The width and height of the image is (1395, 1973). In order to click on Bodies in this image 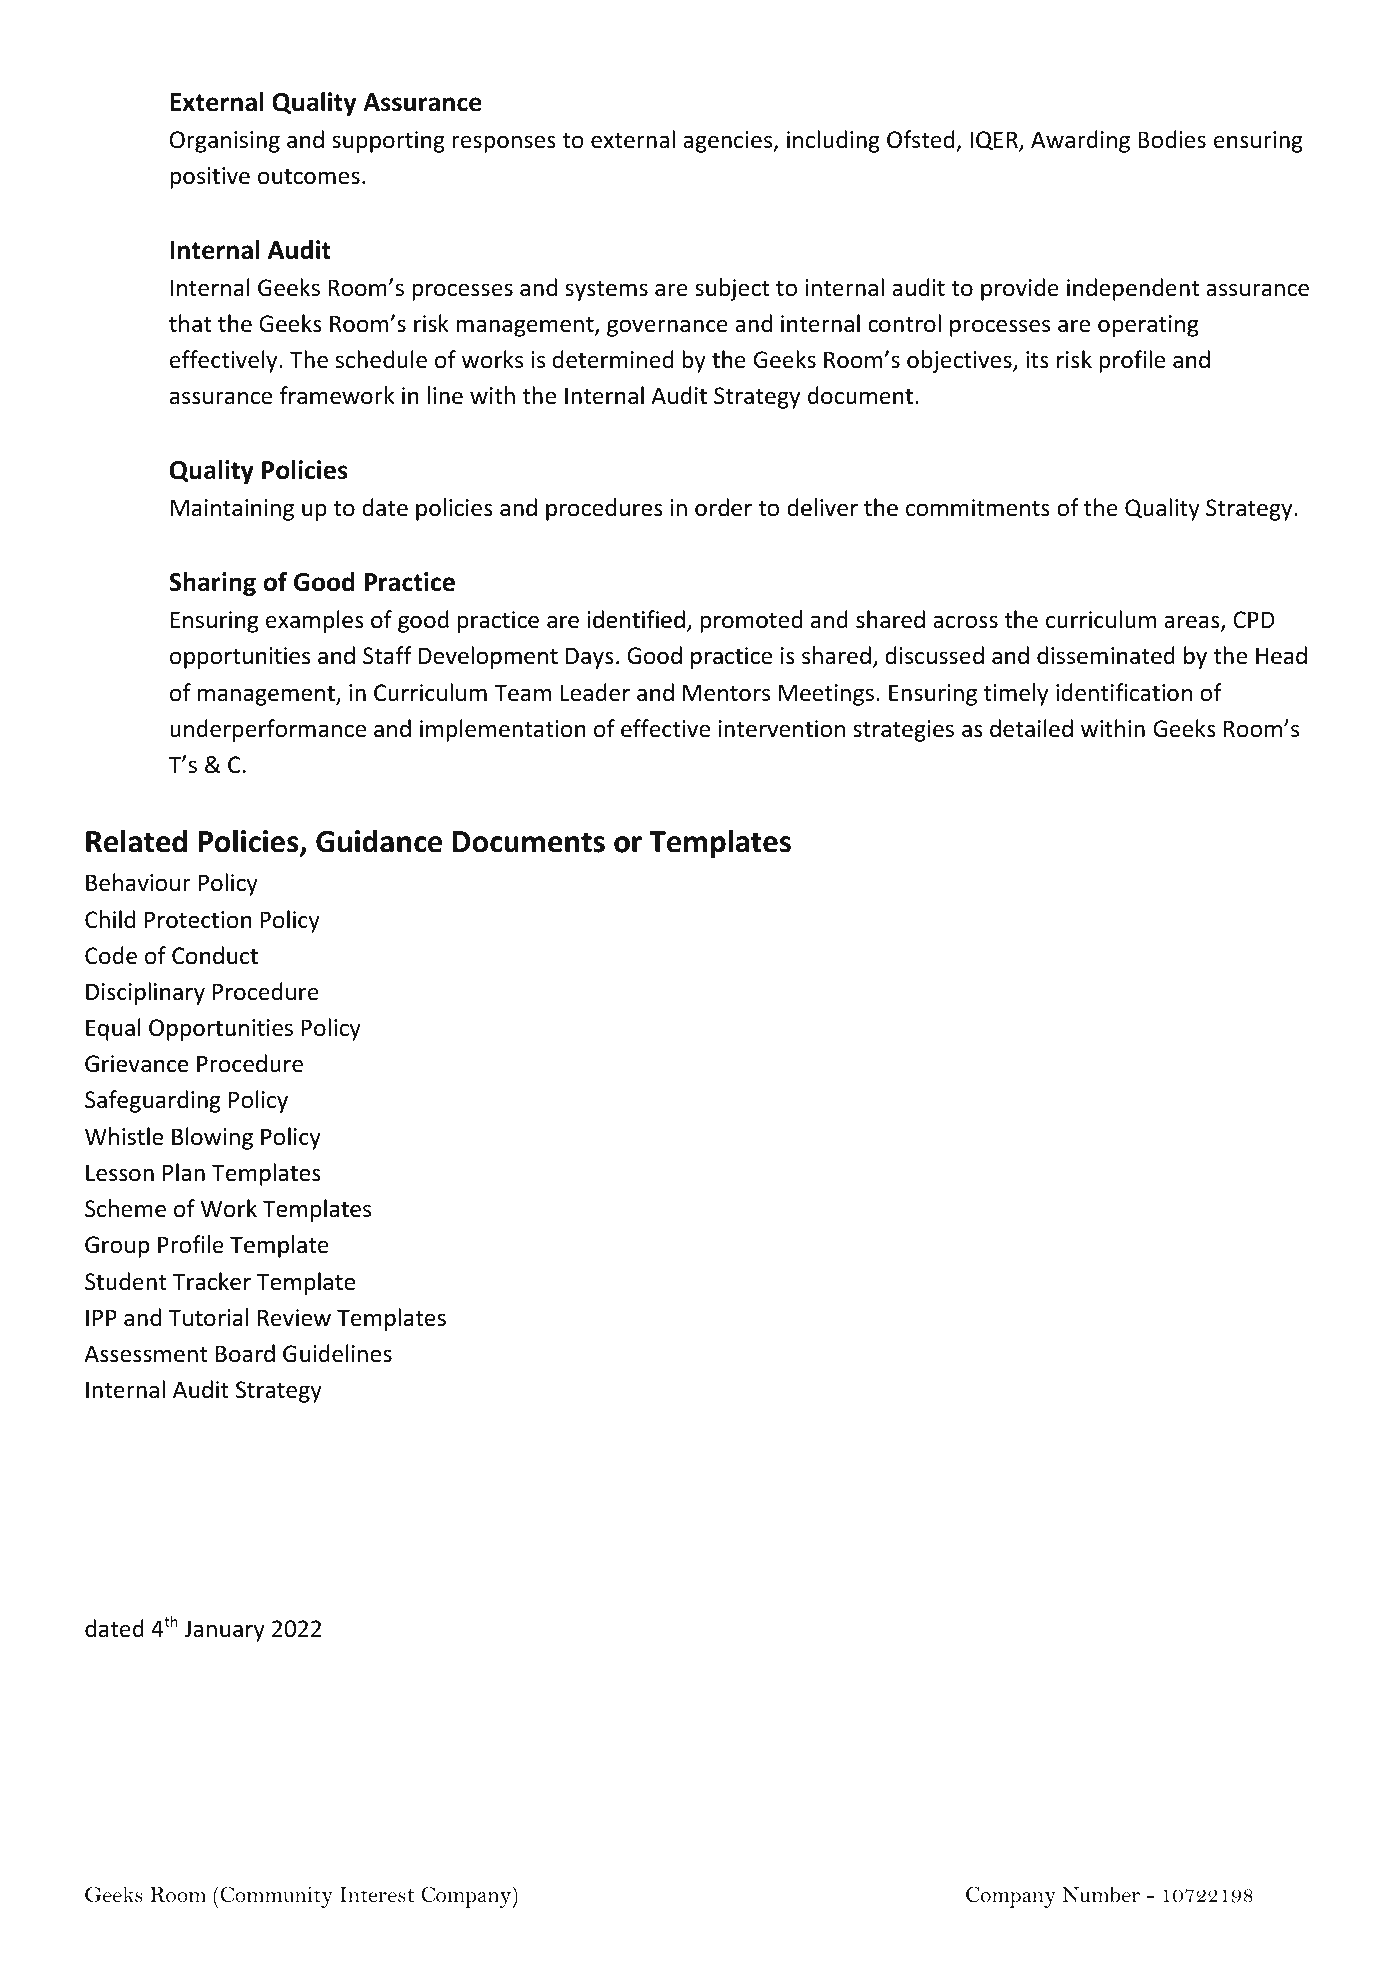, I will do `click(1172, 139)`.
